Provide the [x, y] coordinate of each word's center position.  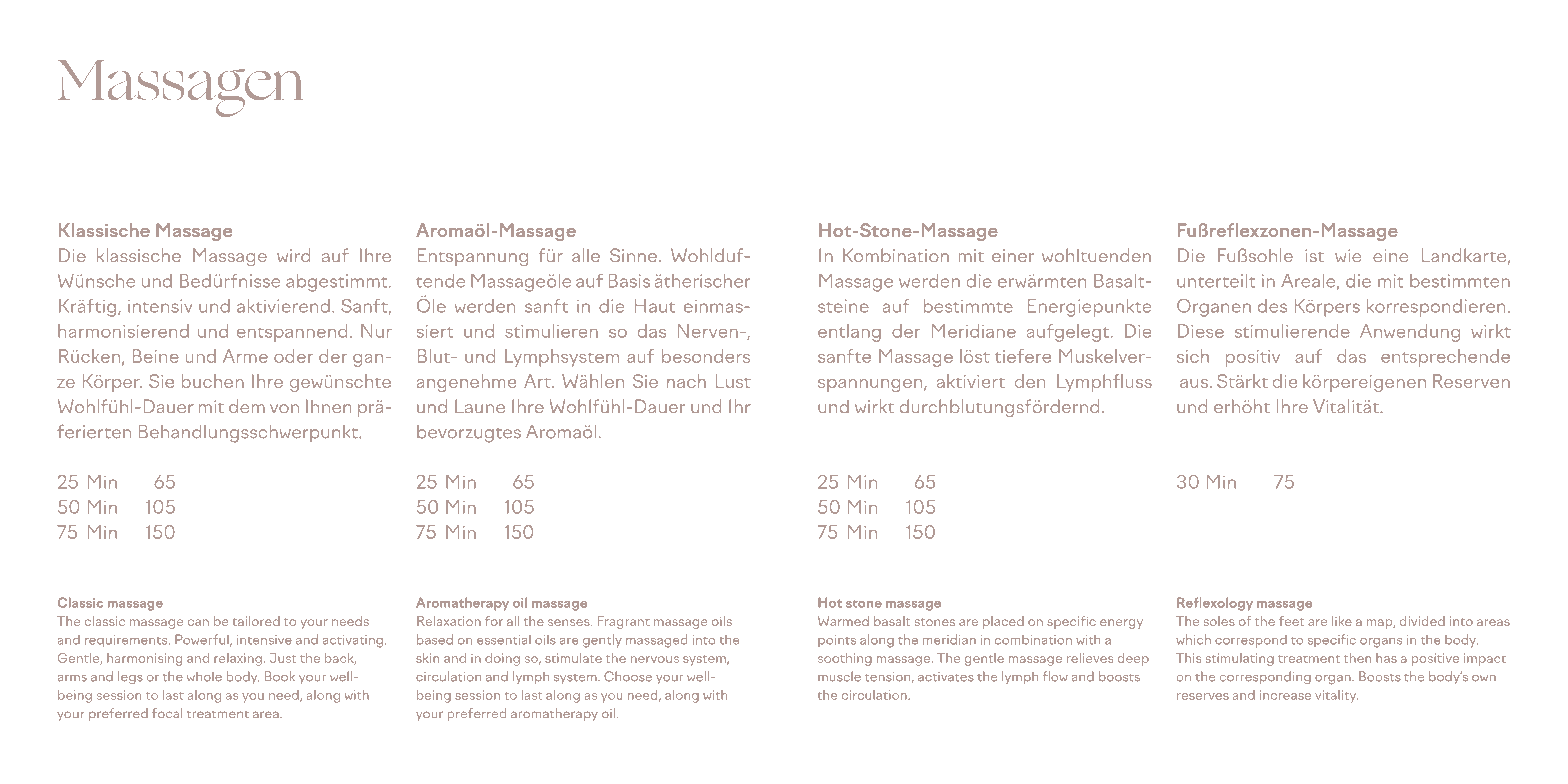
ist [1314, 255]
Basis [629, 281]
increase [1285, 695]
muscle [839, 676]
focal [167, 713]
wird [293, 255]
